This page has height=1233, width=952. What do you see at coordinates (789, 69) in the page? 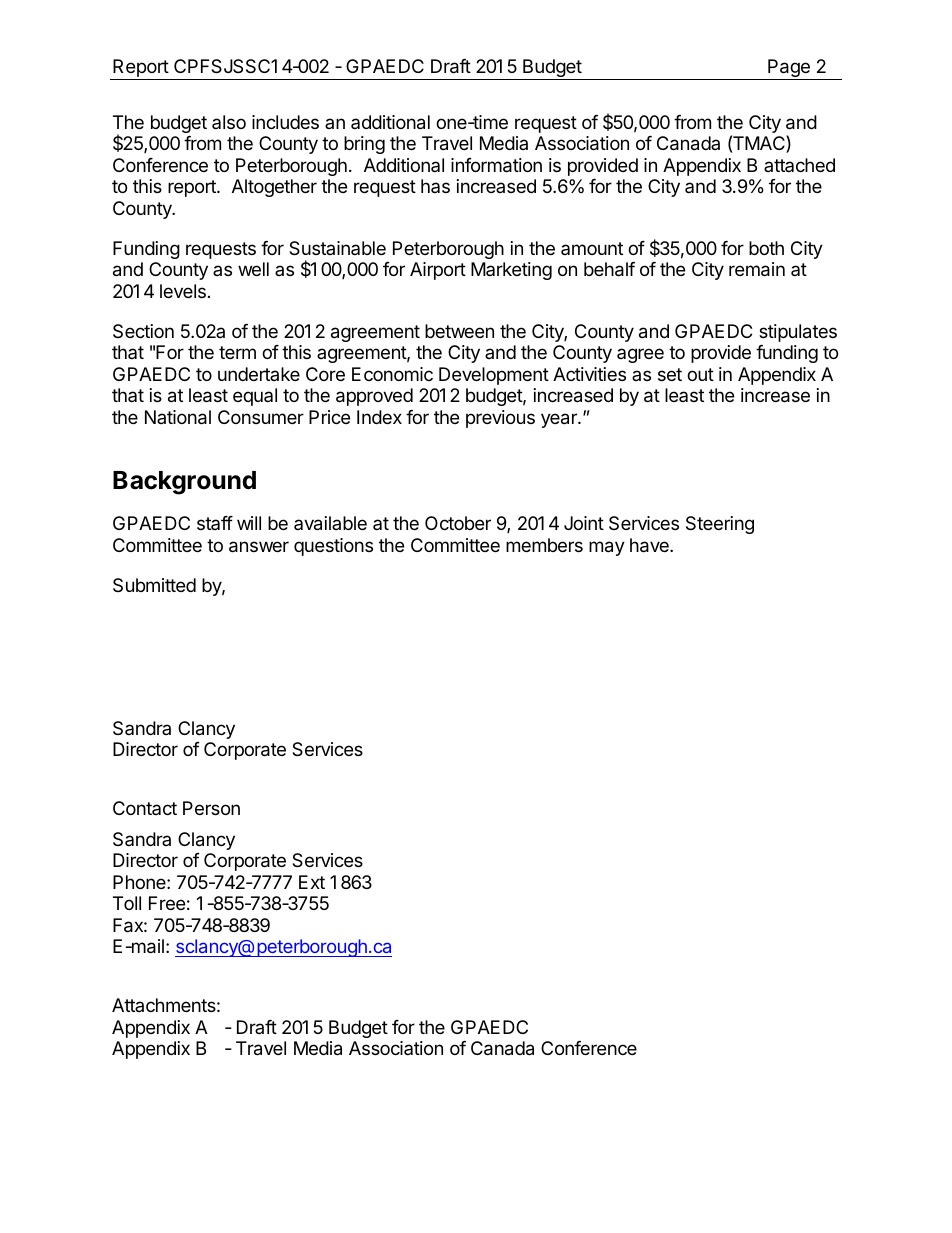
I see `Page` at bounding box center [789, 69].
